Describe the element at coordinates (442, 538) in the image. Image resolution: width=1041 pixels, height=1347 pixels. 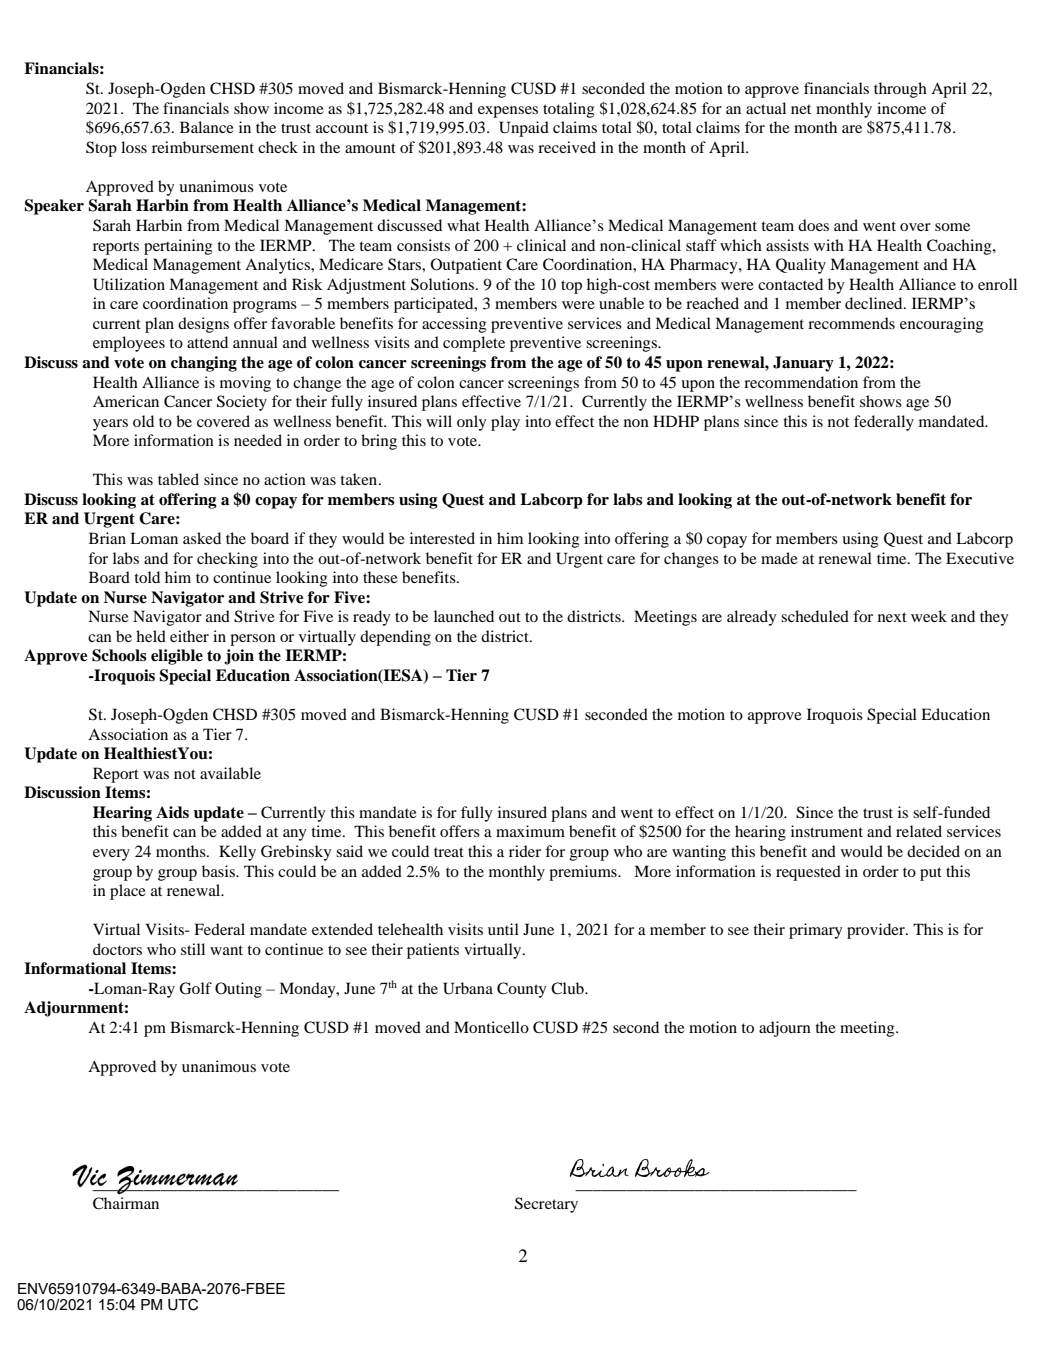
I see `interested` at that location.
